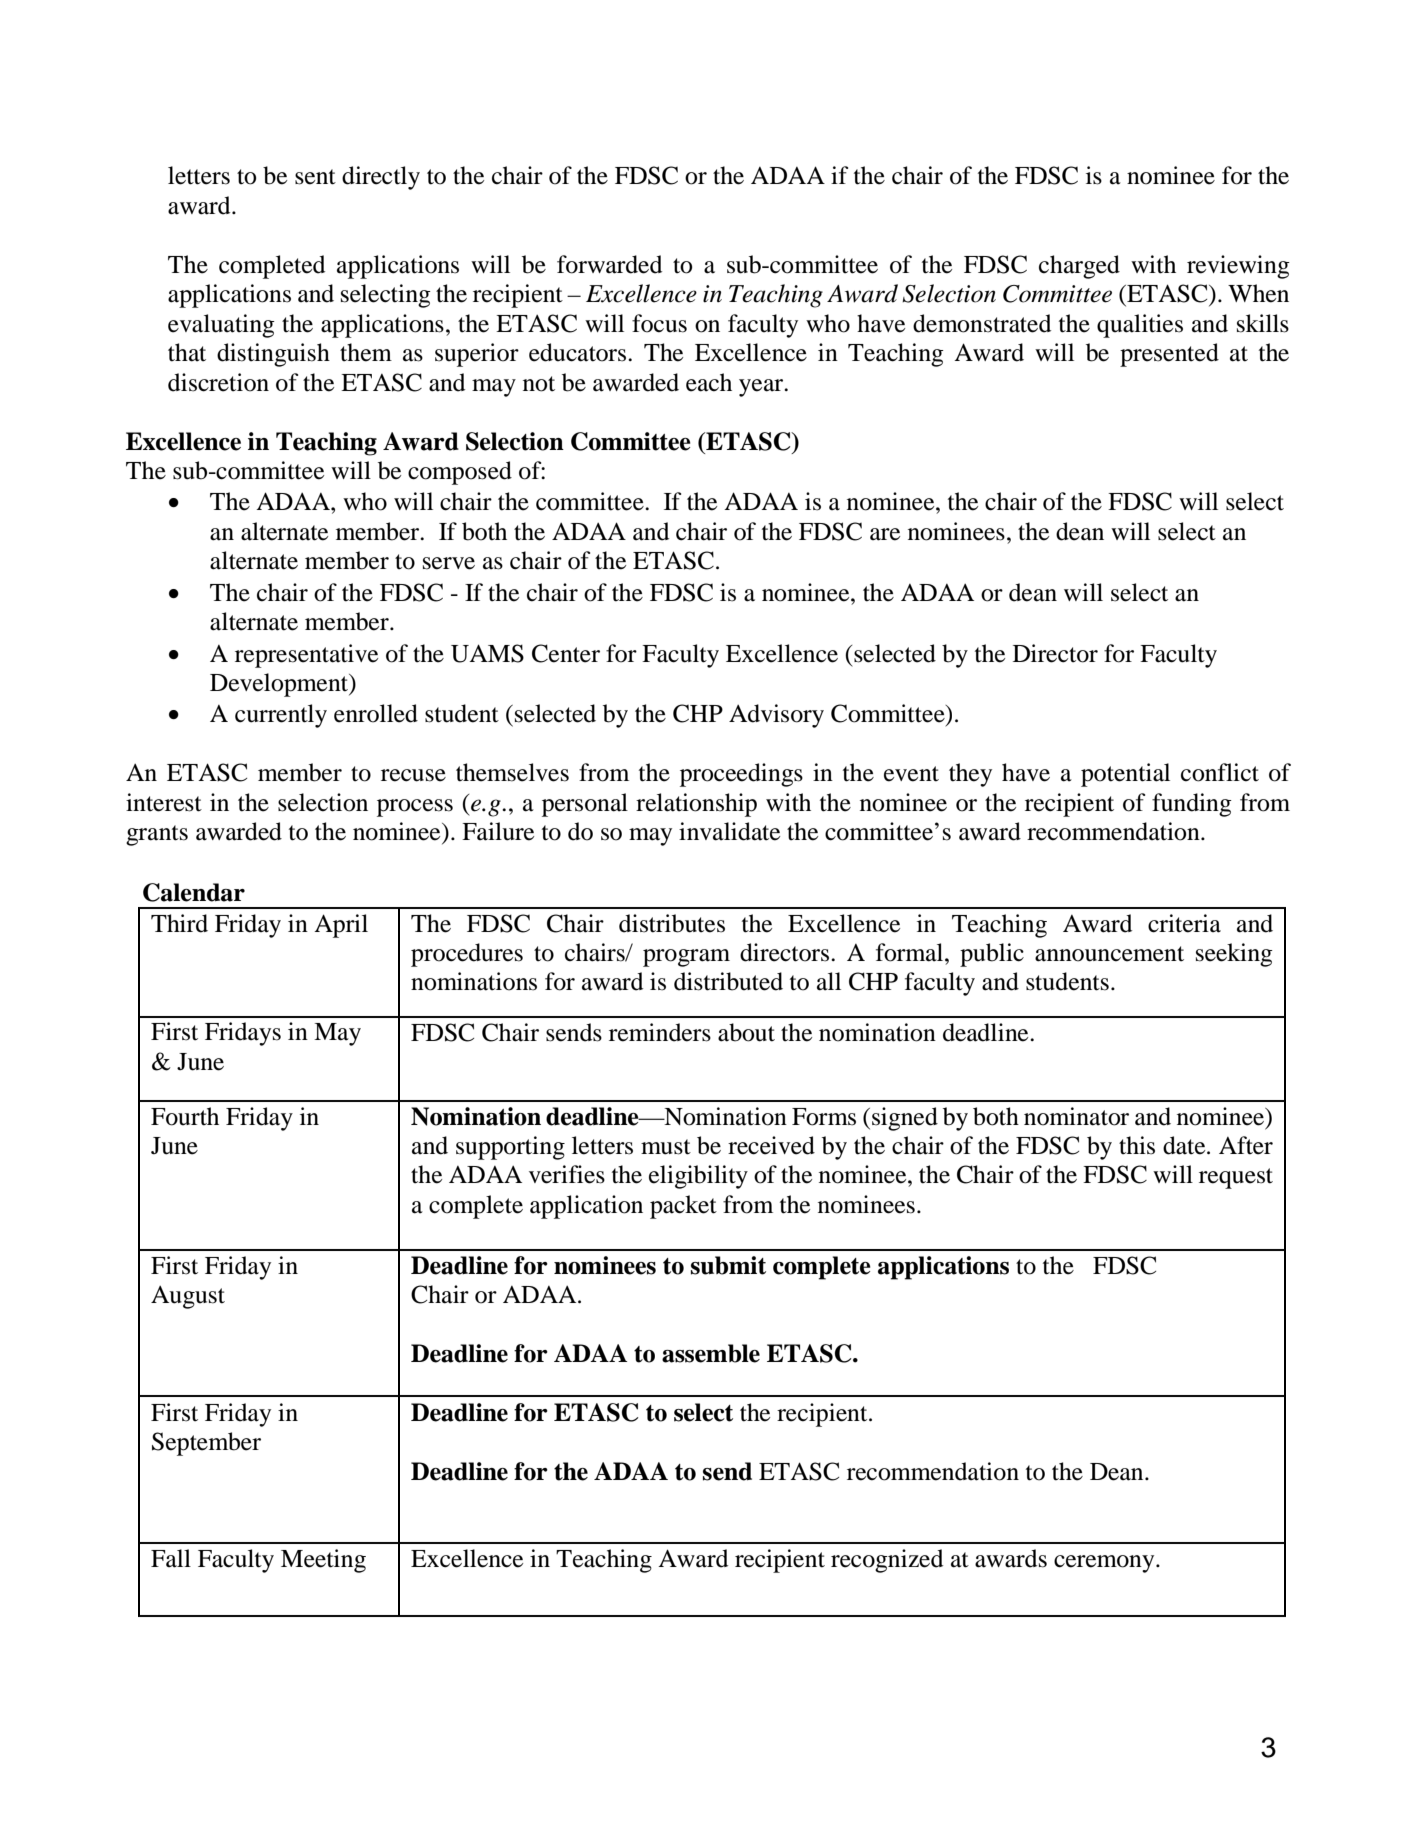  I want to click on recognized, so click(887, 1561).
